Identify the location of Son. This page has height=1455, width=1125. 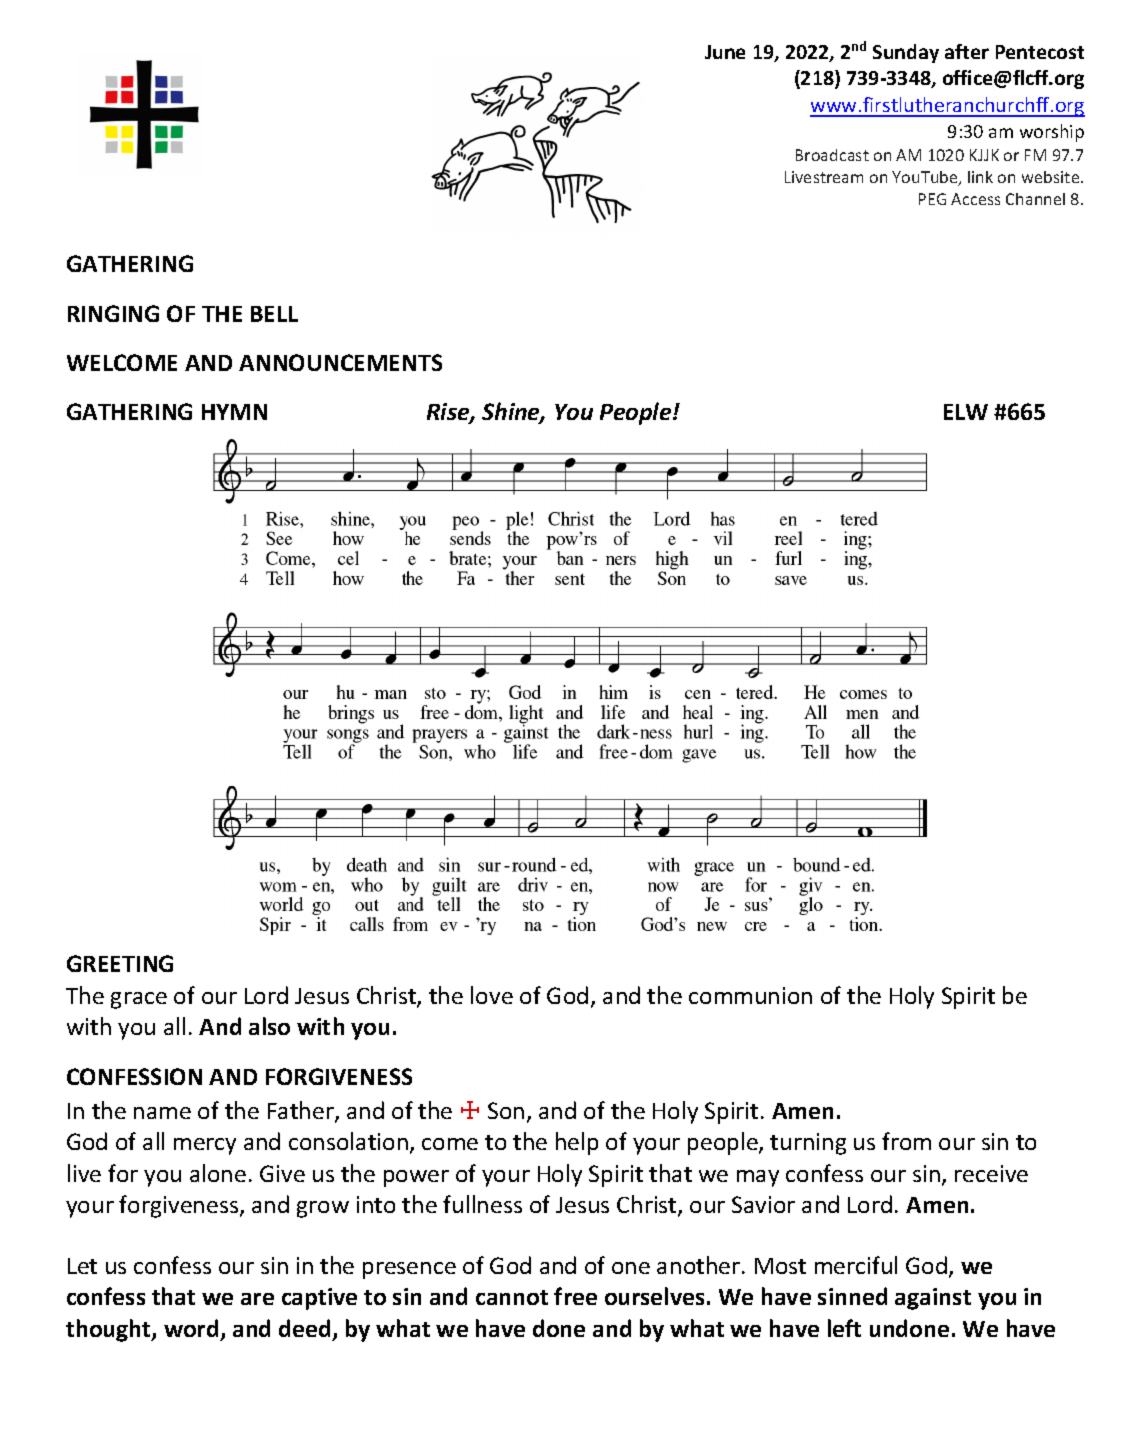
(506, 1110).
